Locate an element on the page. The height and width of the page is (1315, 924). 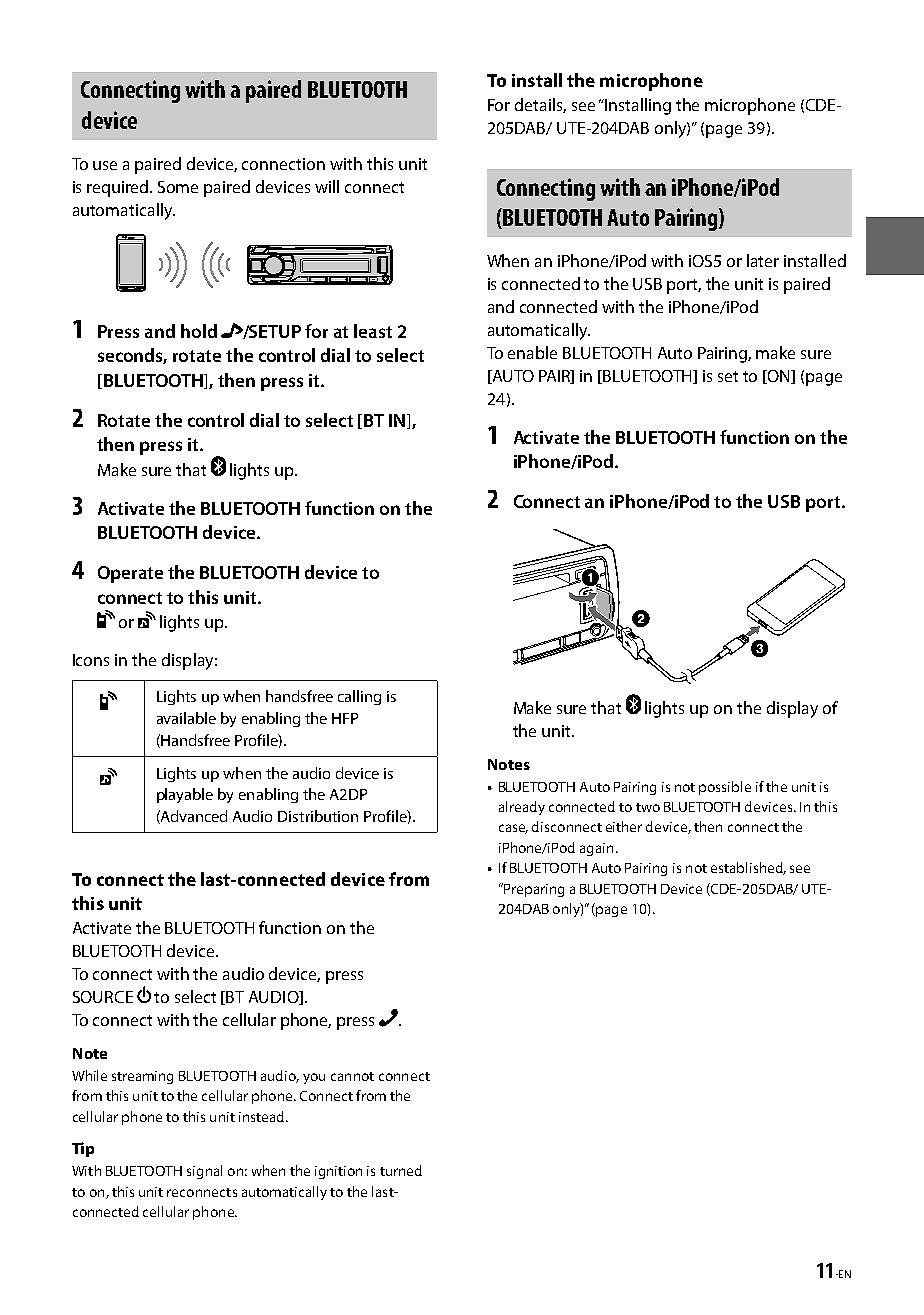
available is located at coordinates (186, 718).
